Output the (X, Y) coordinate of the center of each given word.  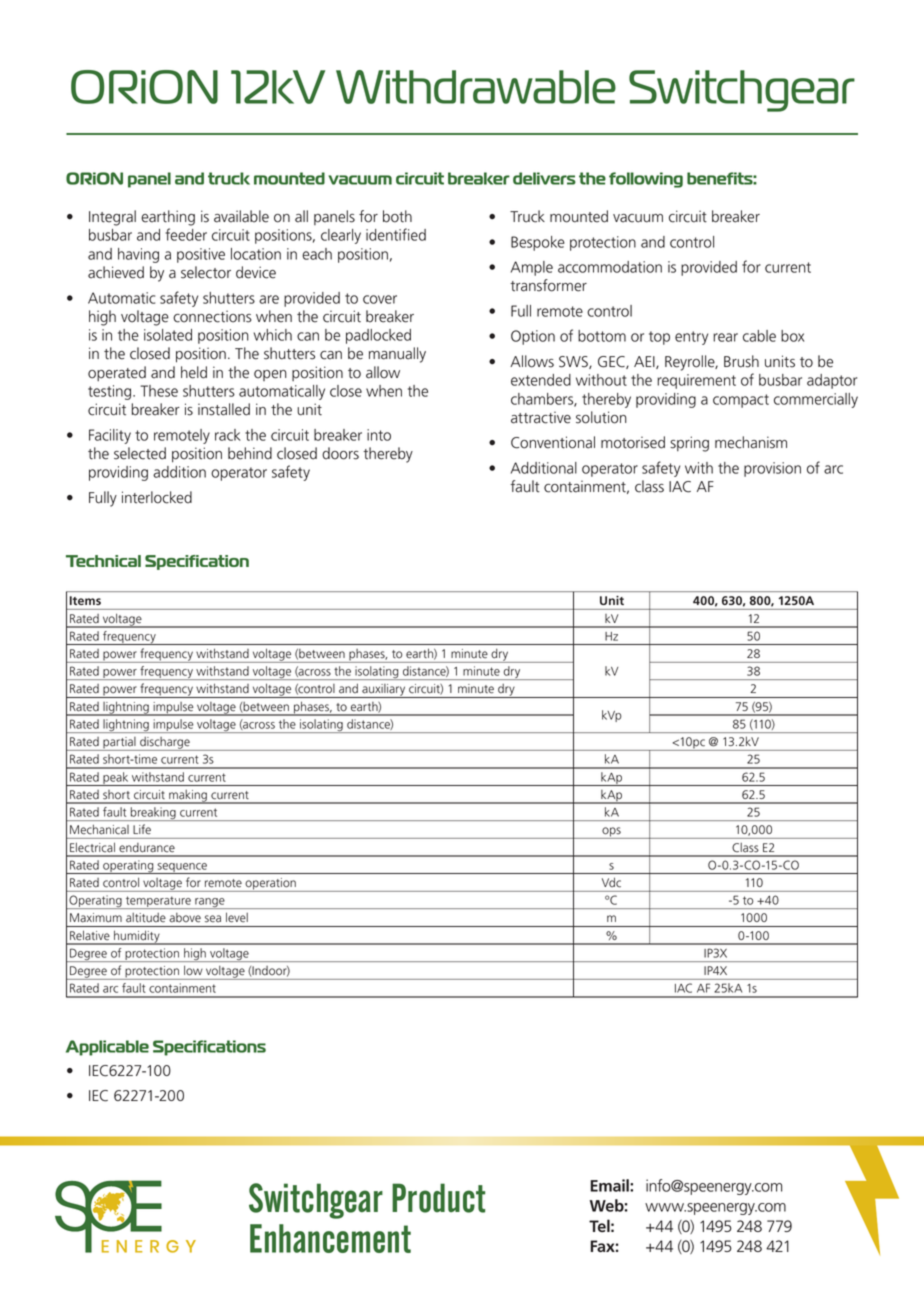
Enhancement (330, 1238)
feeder (186, 234)
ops (611, 833)
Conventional (553, 442)
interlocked (157, 497)
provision (772, 469)
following (646, 180)
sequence (182, 868)
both (397, 216)
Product (438, 1198)
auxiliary (384, 691)
